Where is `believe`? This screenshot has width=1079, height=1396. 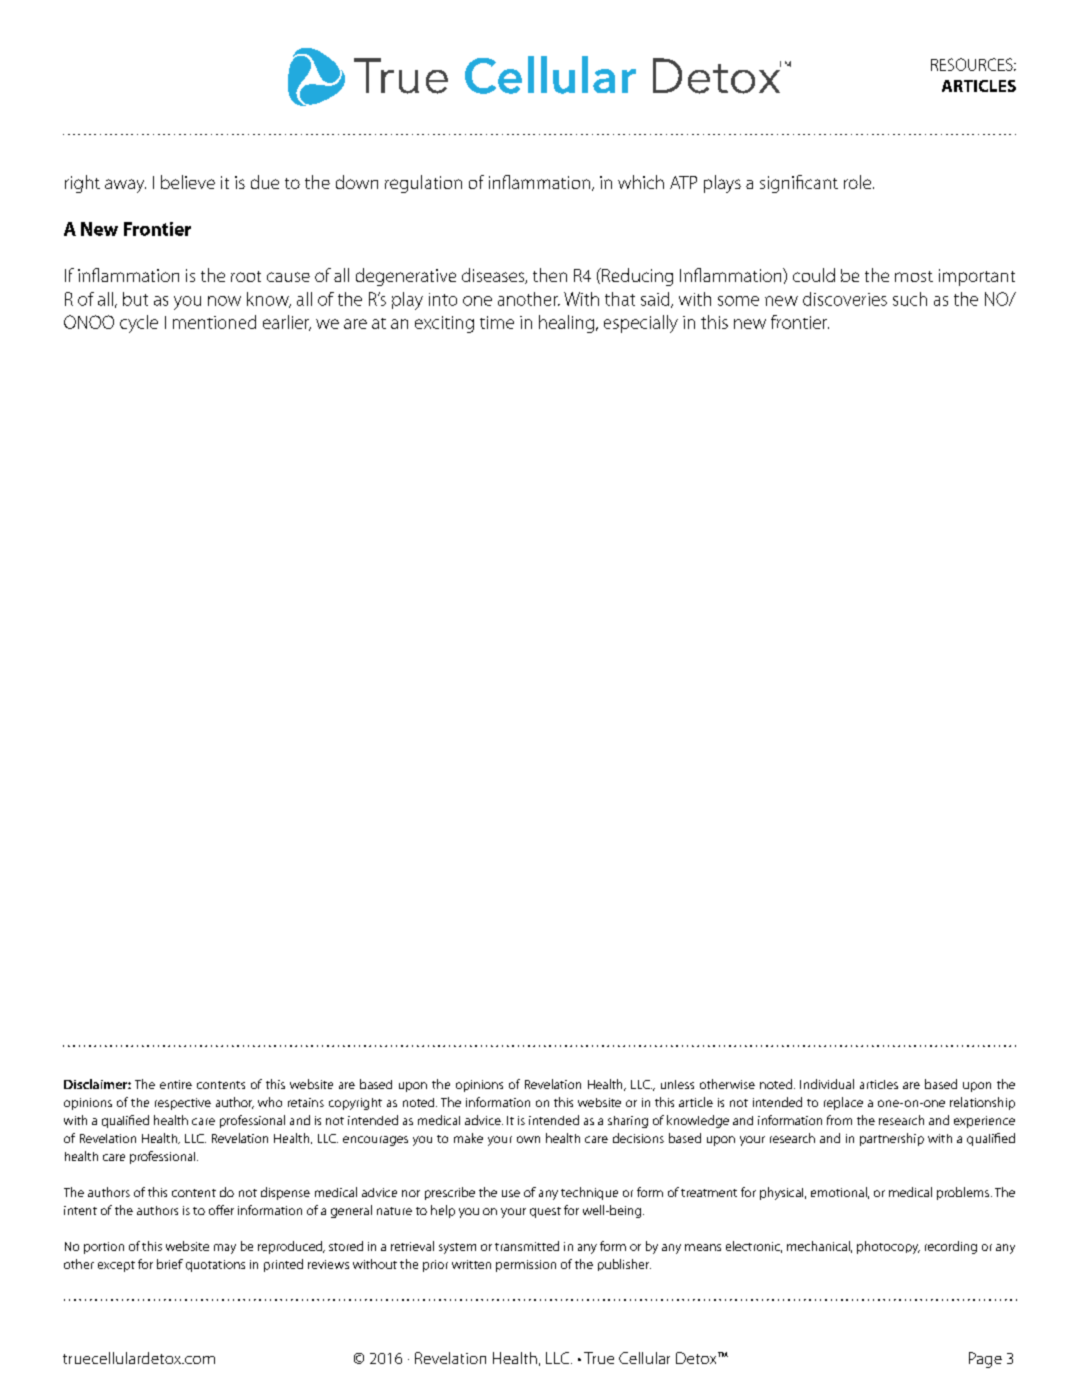
believe is located at coordinates (188, 182).
